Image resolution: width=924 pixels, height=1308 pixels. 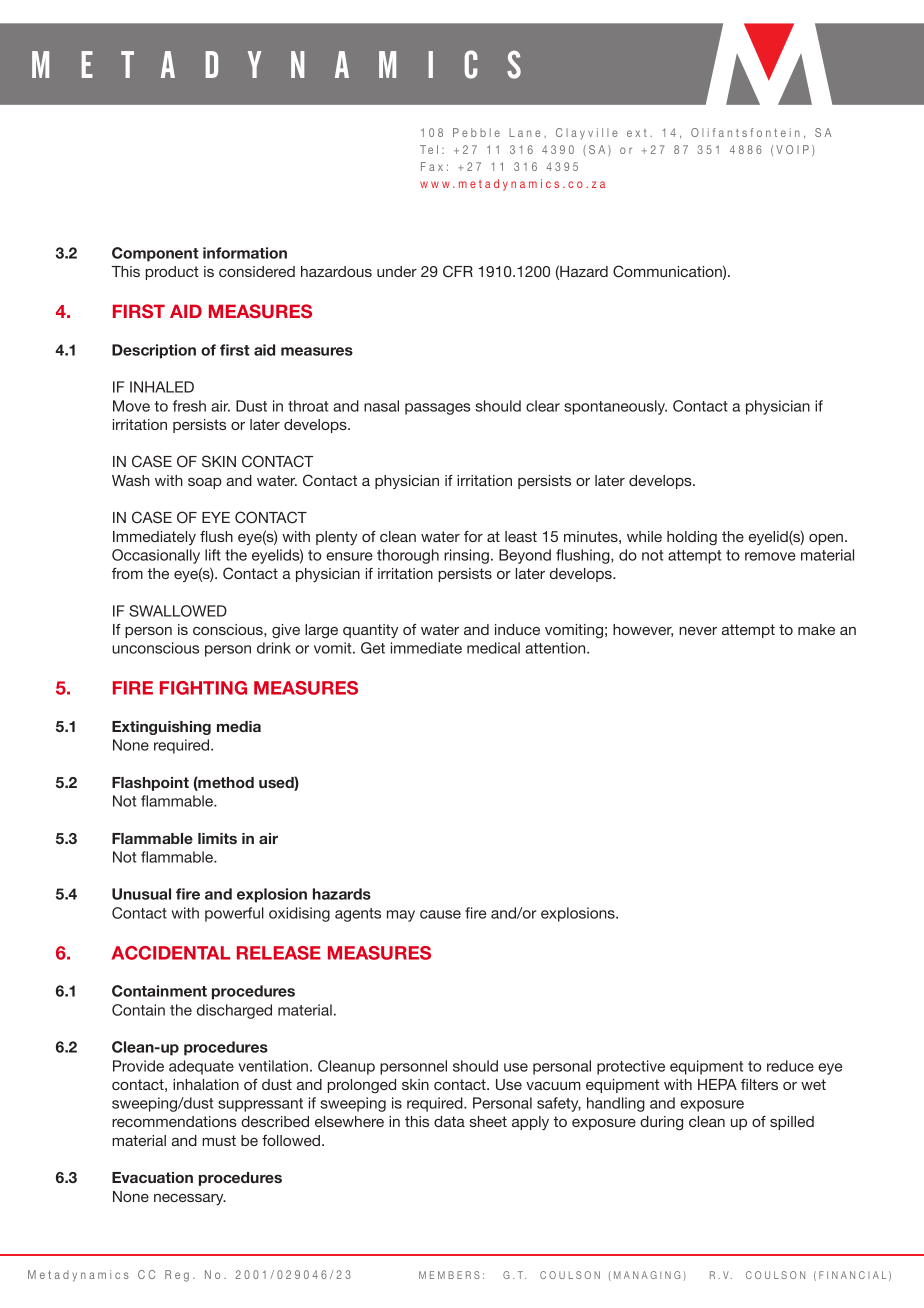 What do you see at coordinates (432, 166) in the image?
I see `Fax` at bounding box center [432, 166].
